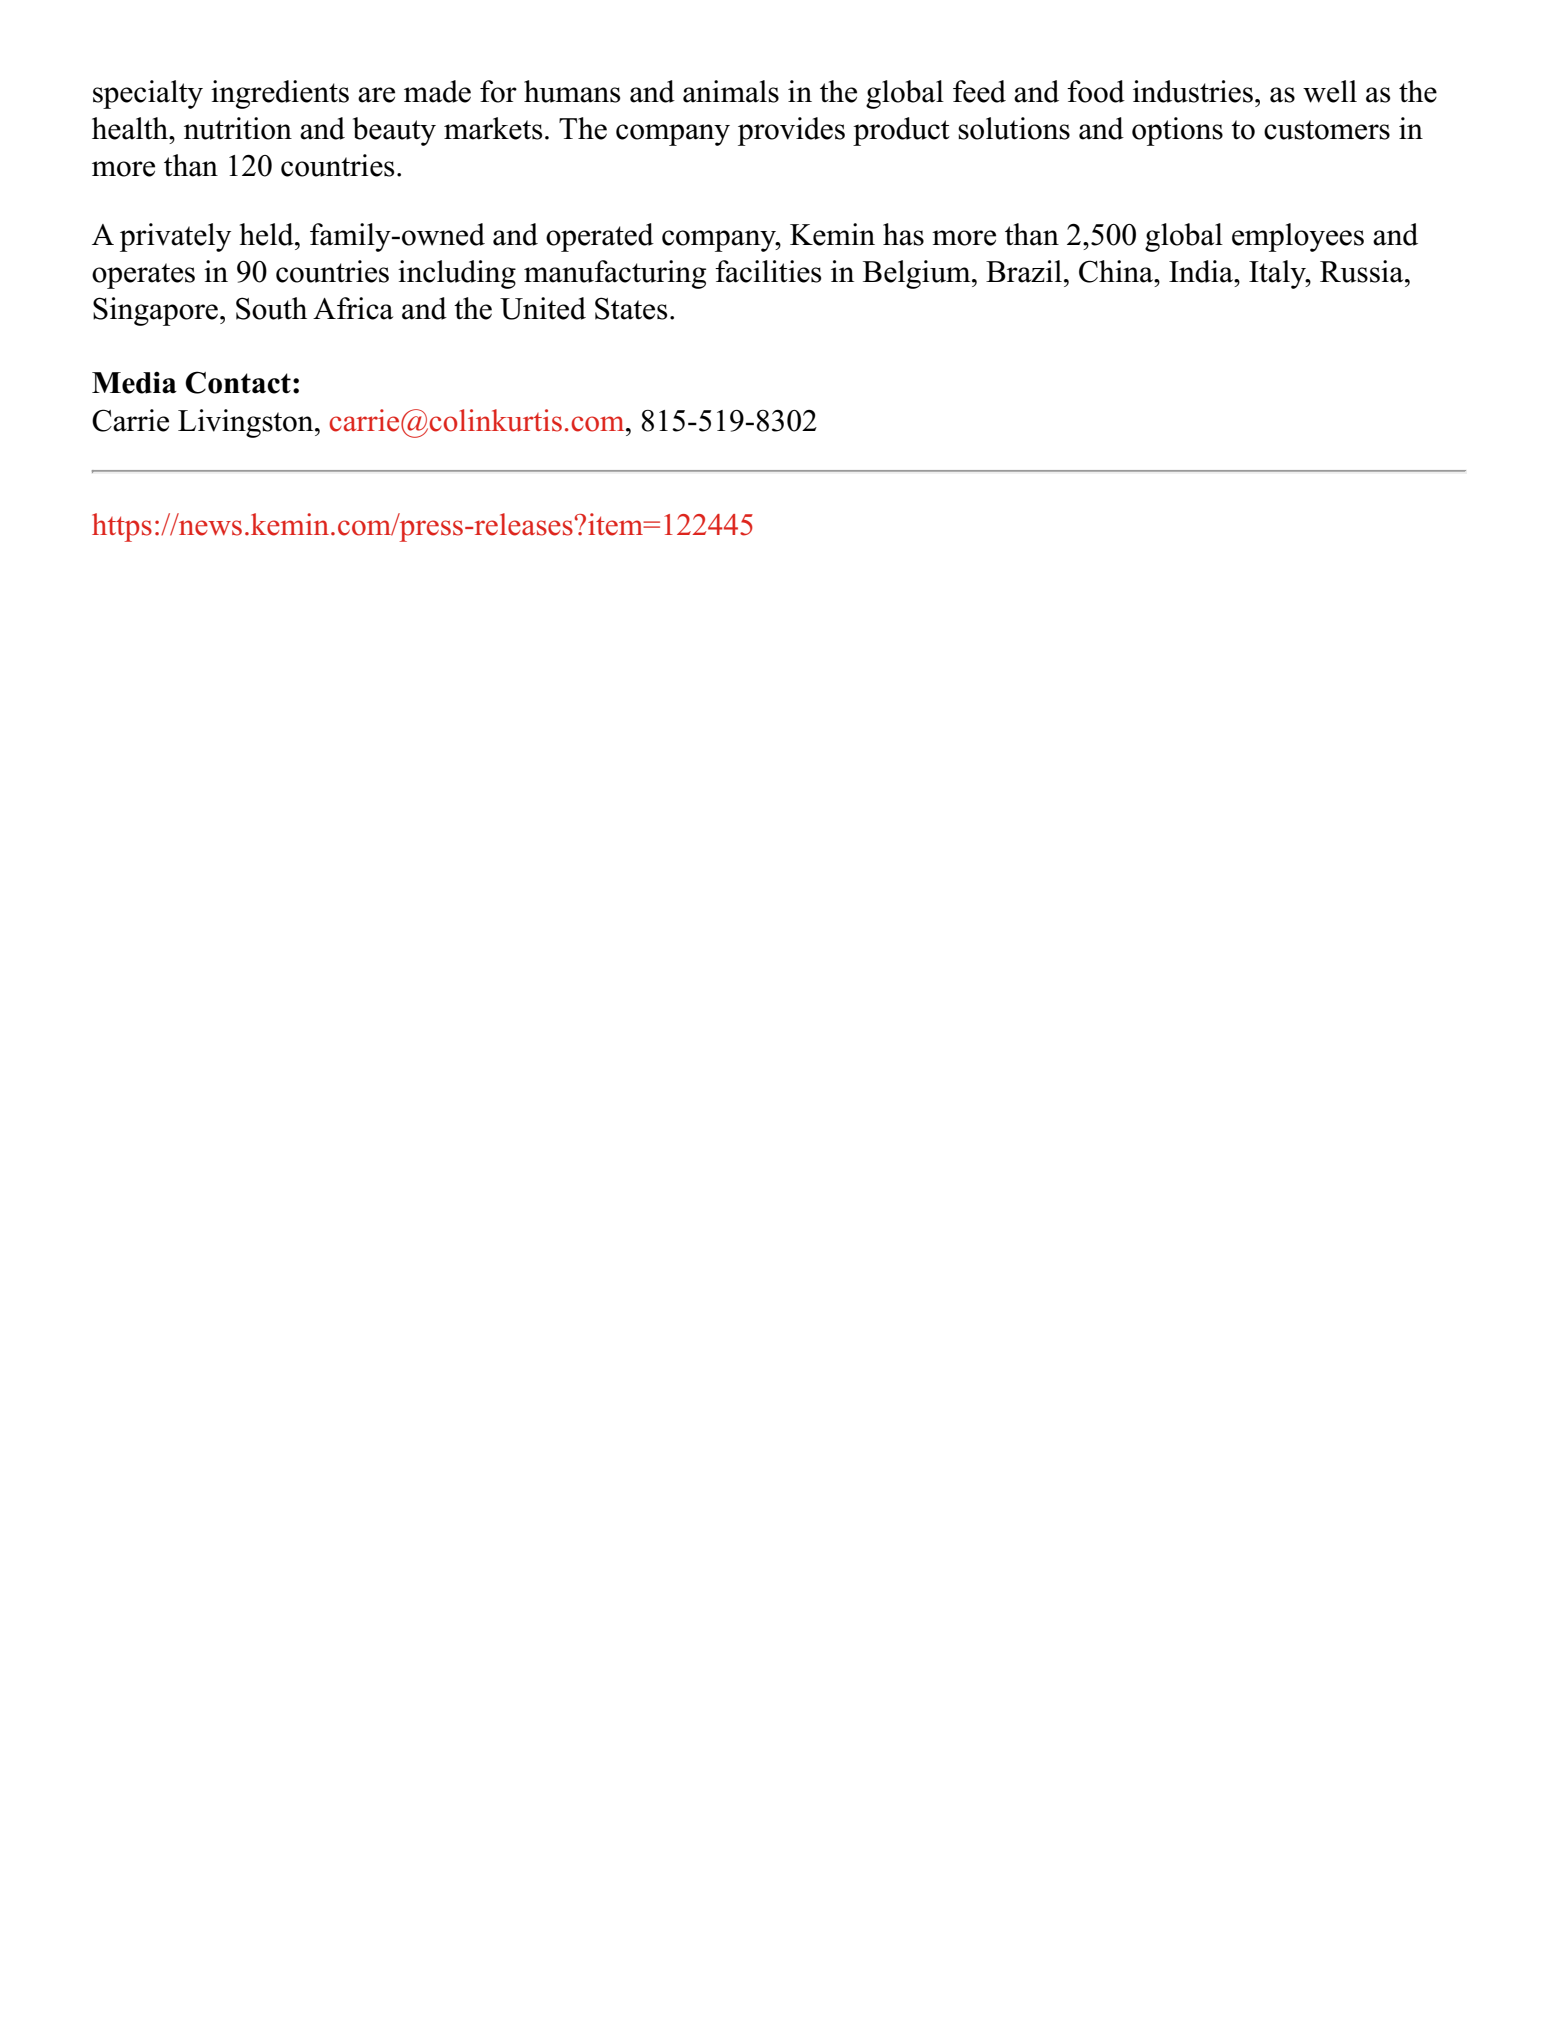  I want to click on Livingston, so click(247, 423).
